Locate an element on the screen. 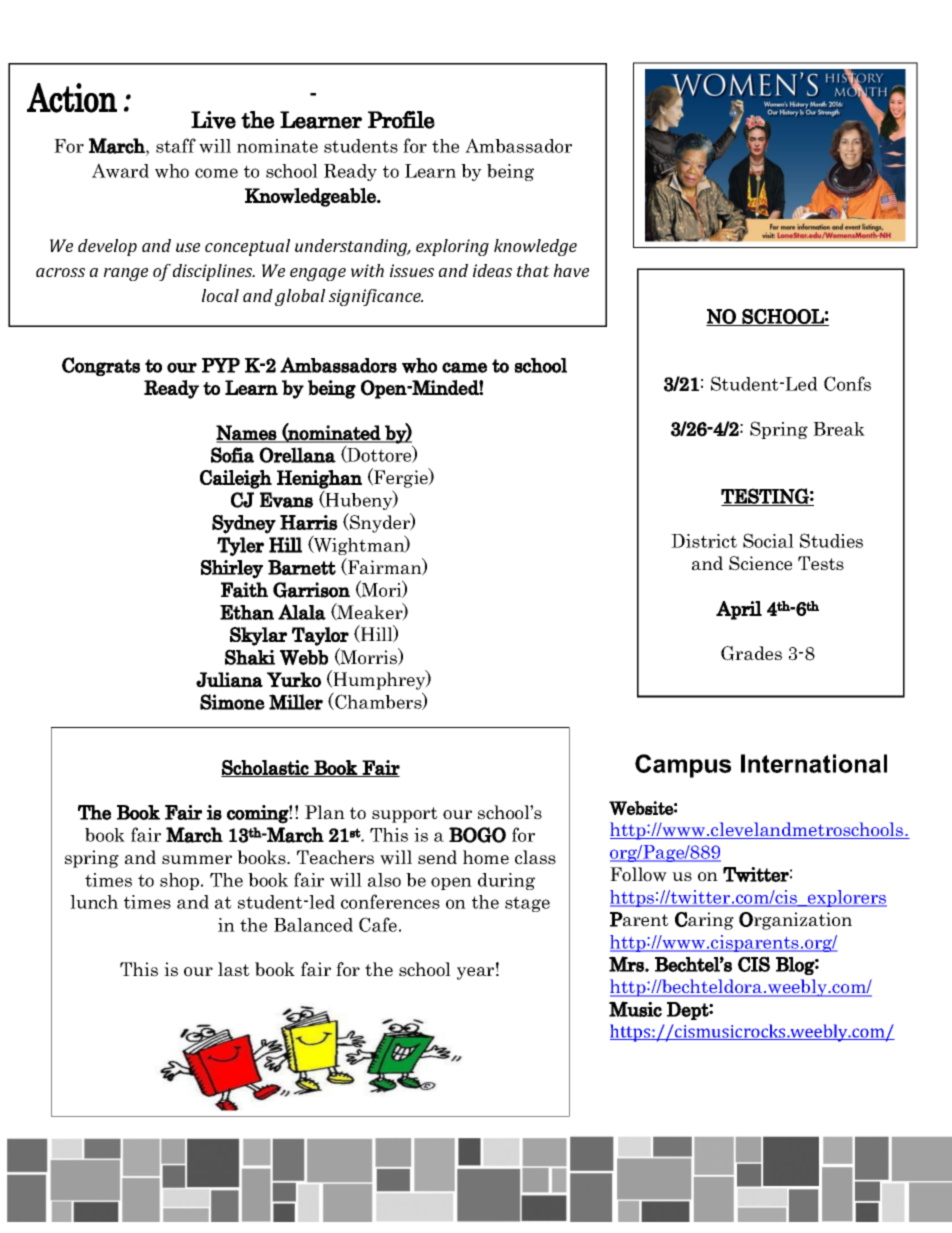 This screenshot has height=1233, width=952. Sydney is located at coordinates (244, 524).
